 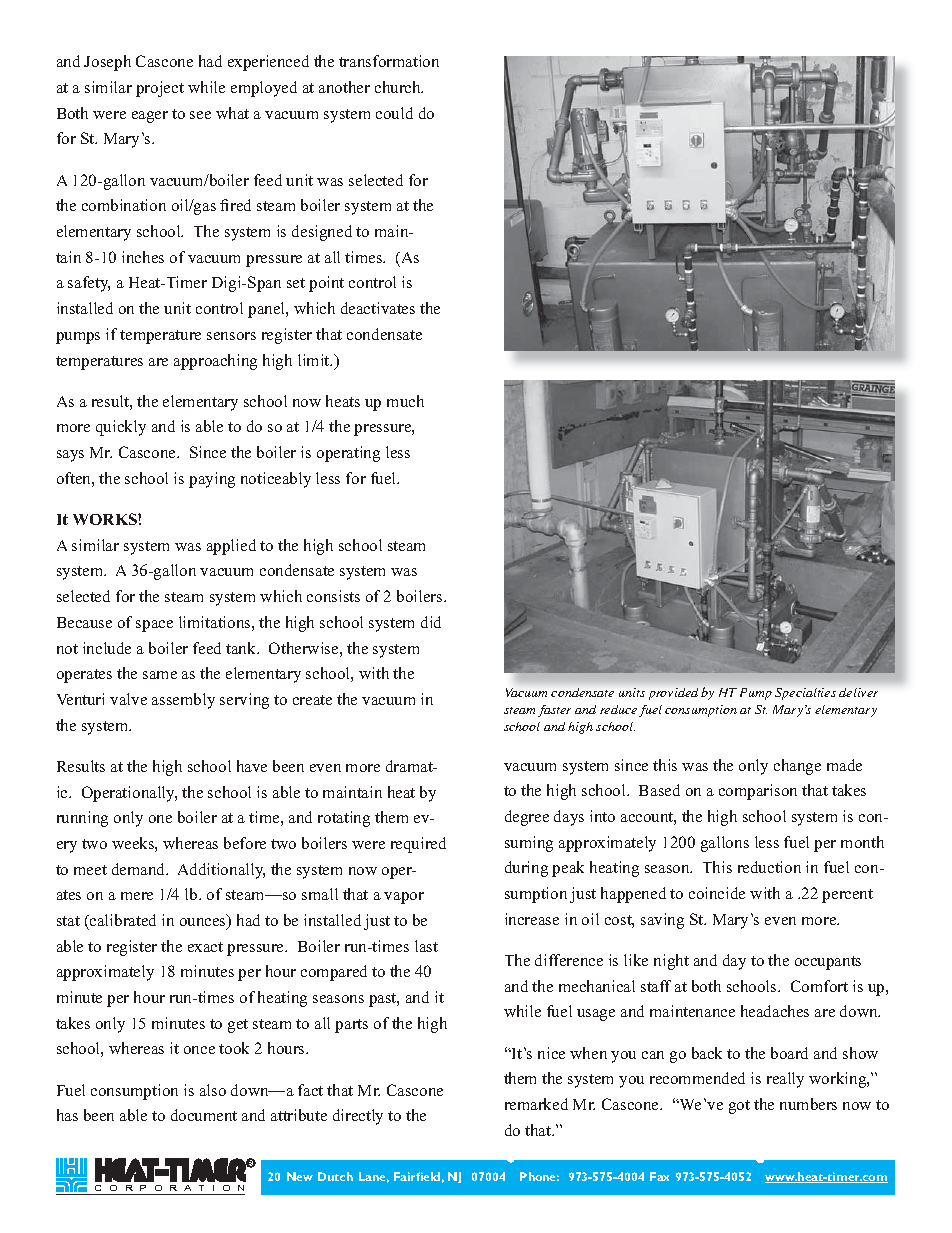 What do you see at coordinates (399, 87) in the screenshot?
I see `church` at bounding box center [399, 87].
